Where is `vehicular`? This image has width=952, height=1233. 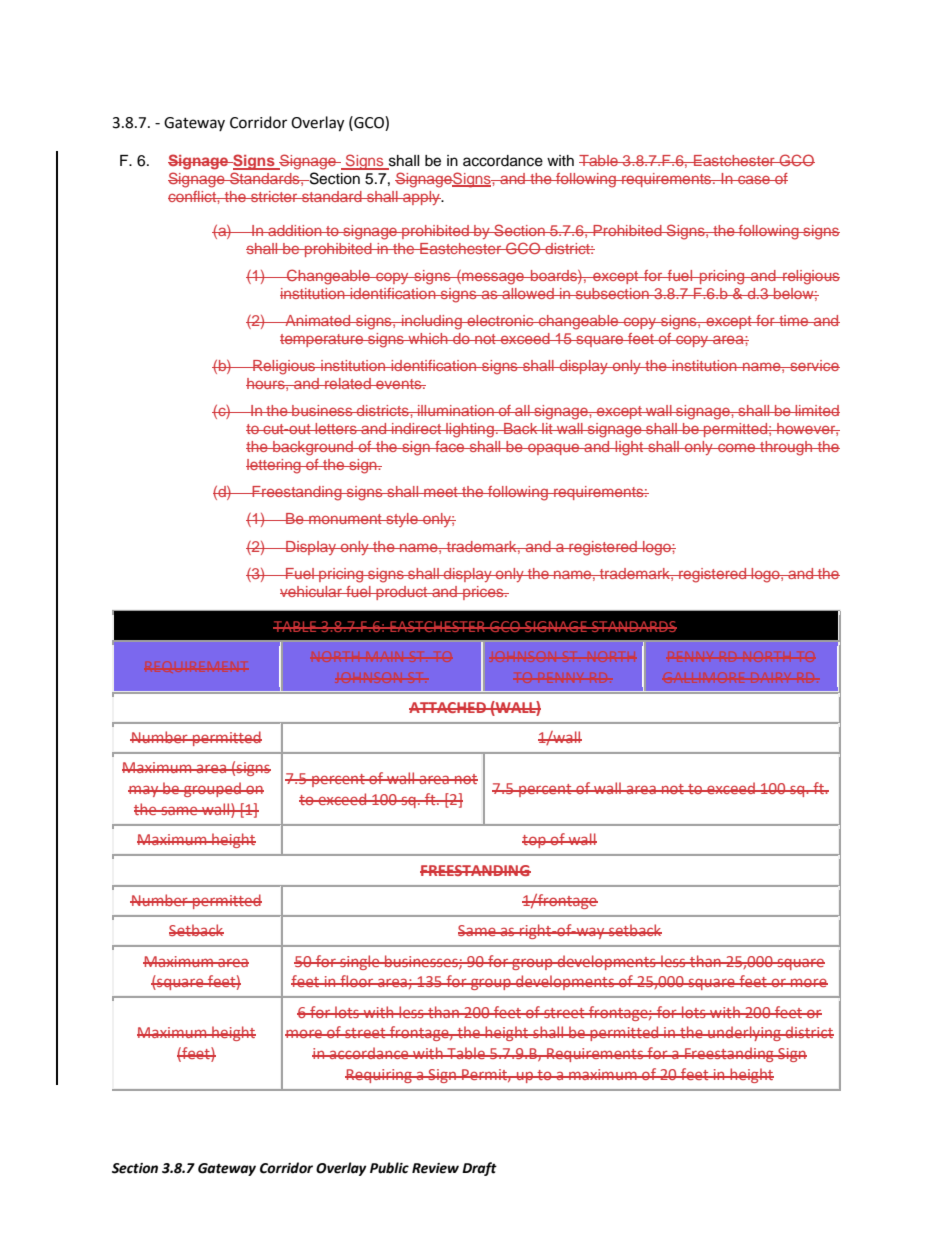
vehicular is located at coordinates (312, 591).
